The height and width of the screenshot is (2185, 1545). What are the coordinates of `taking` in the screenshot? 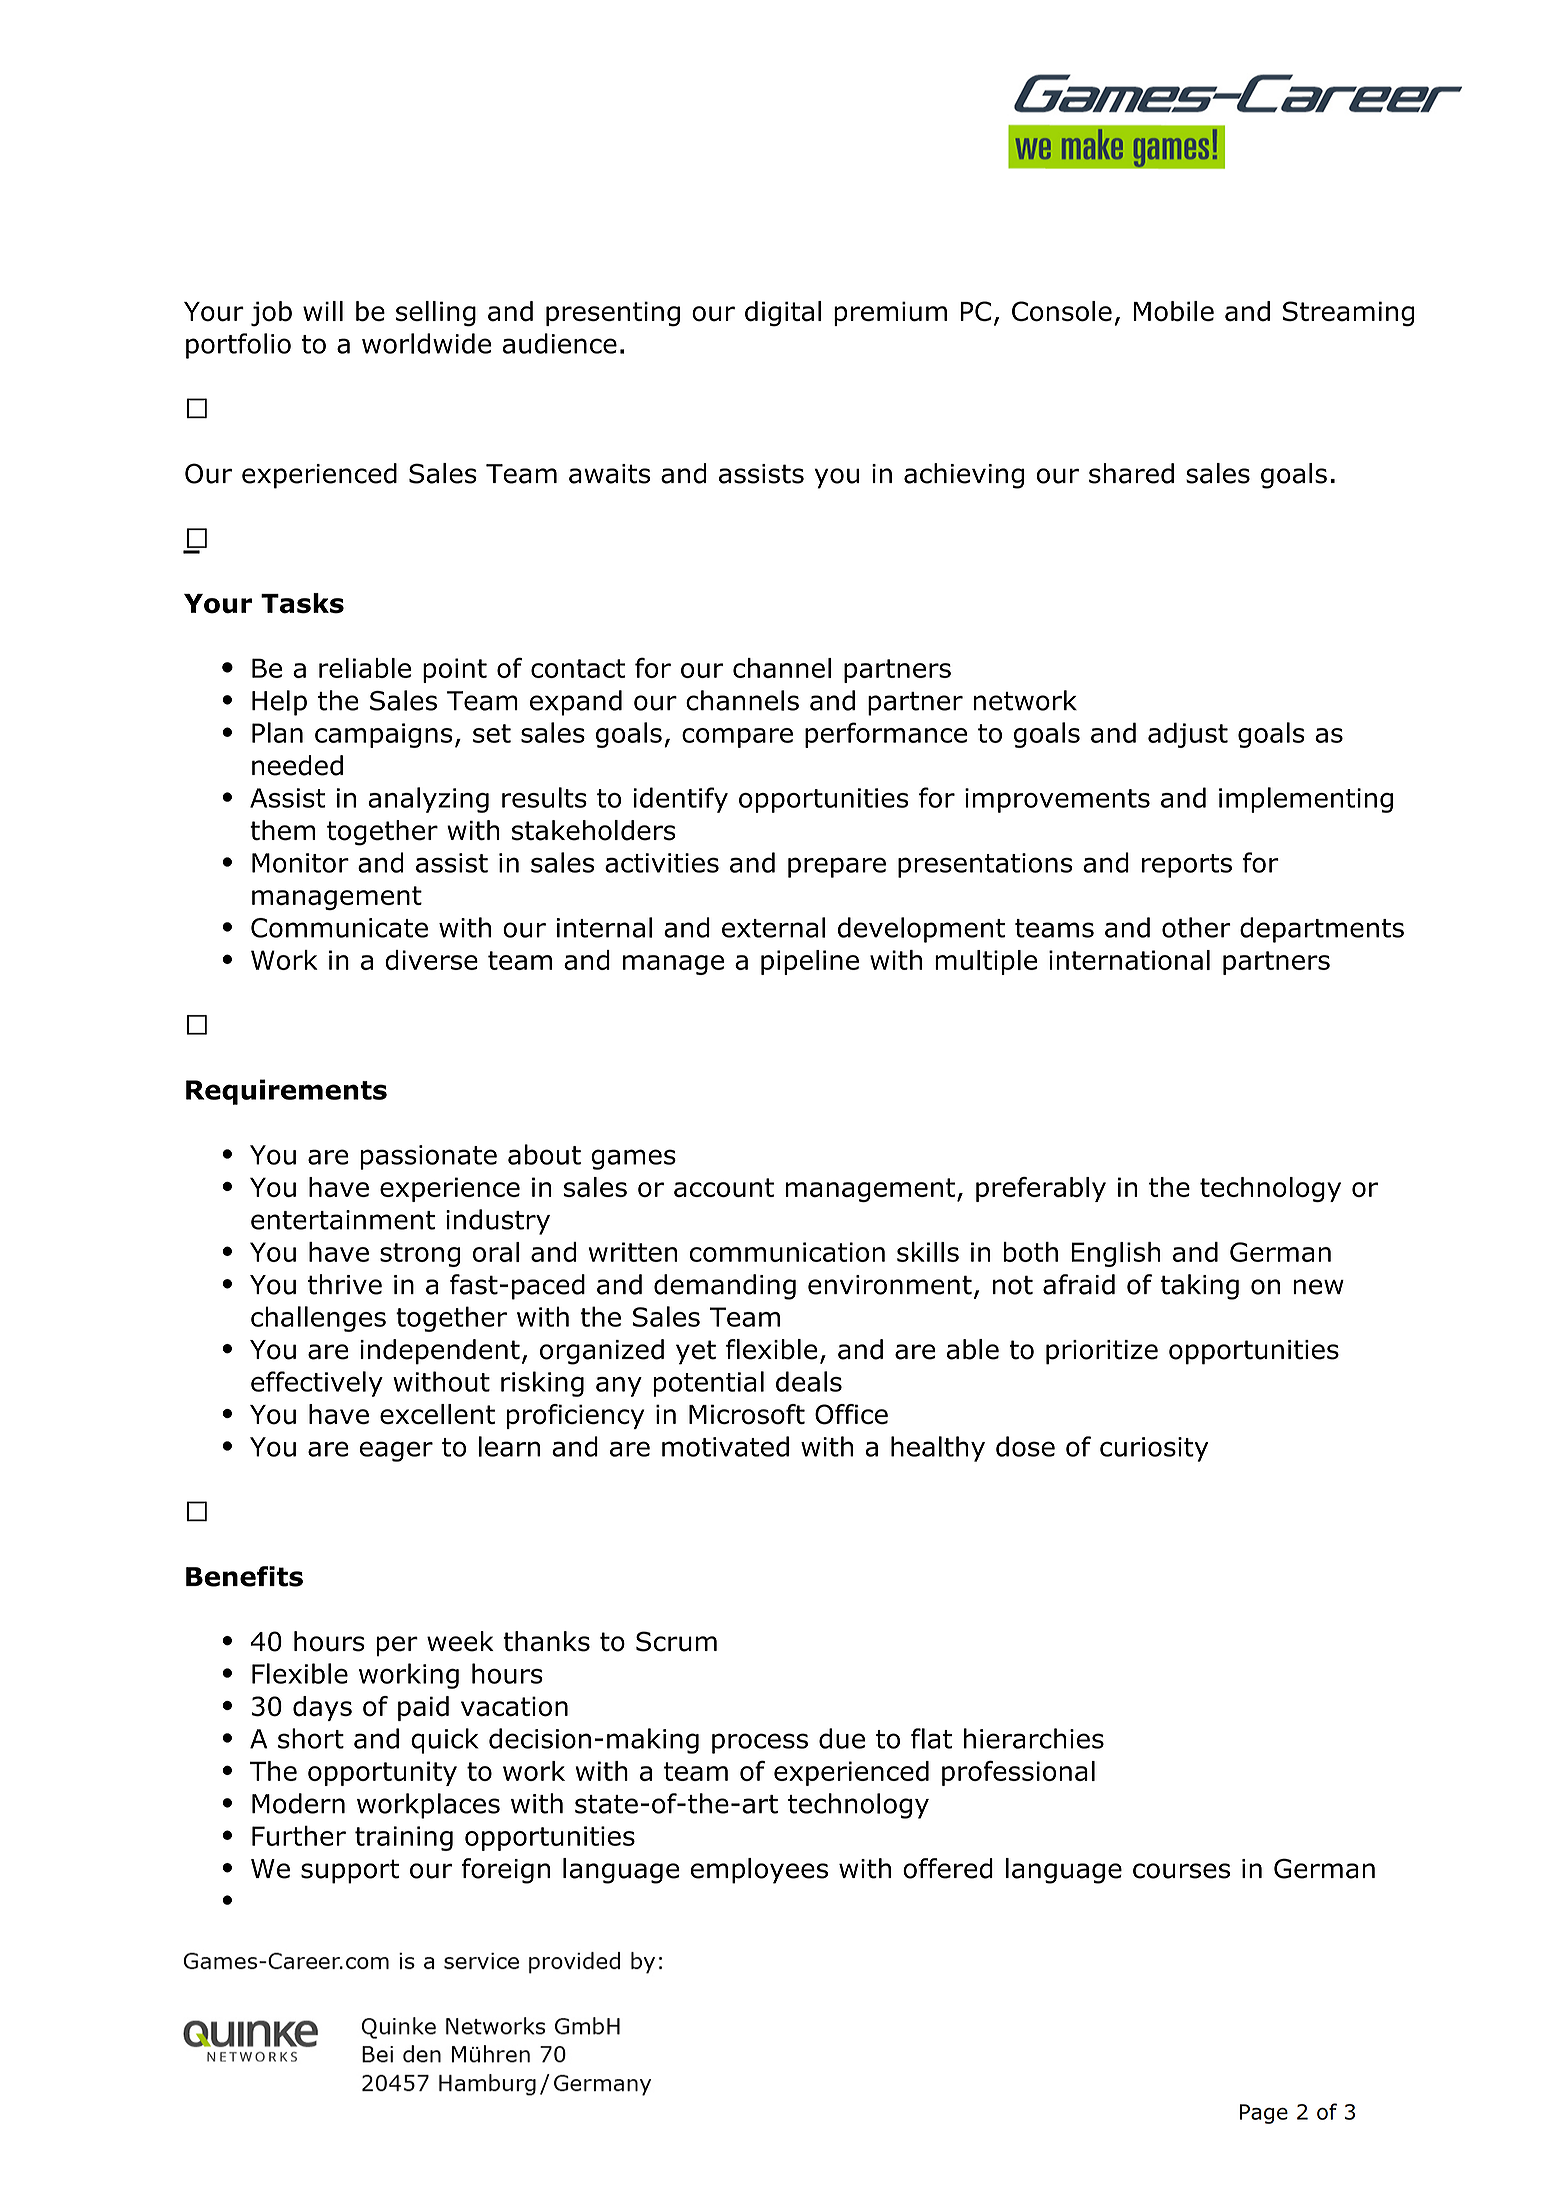 It's located at (1200, 1287).
